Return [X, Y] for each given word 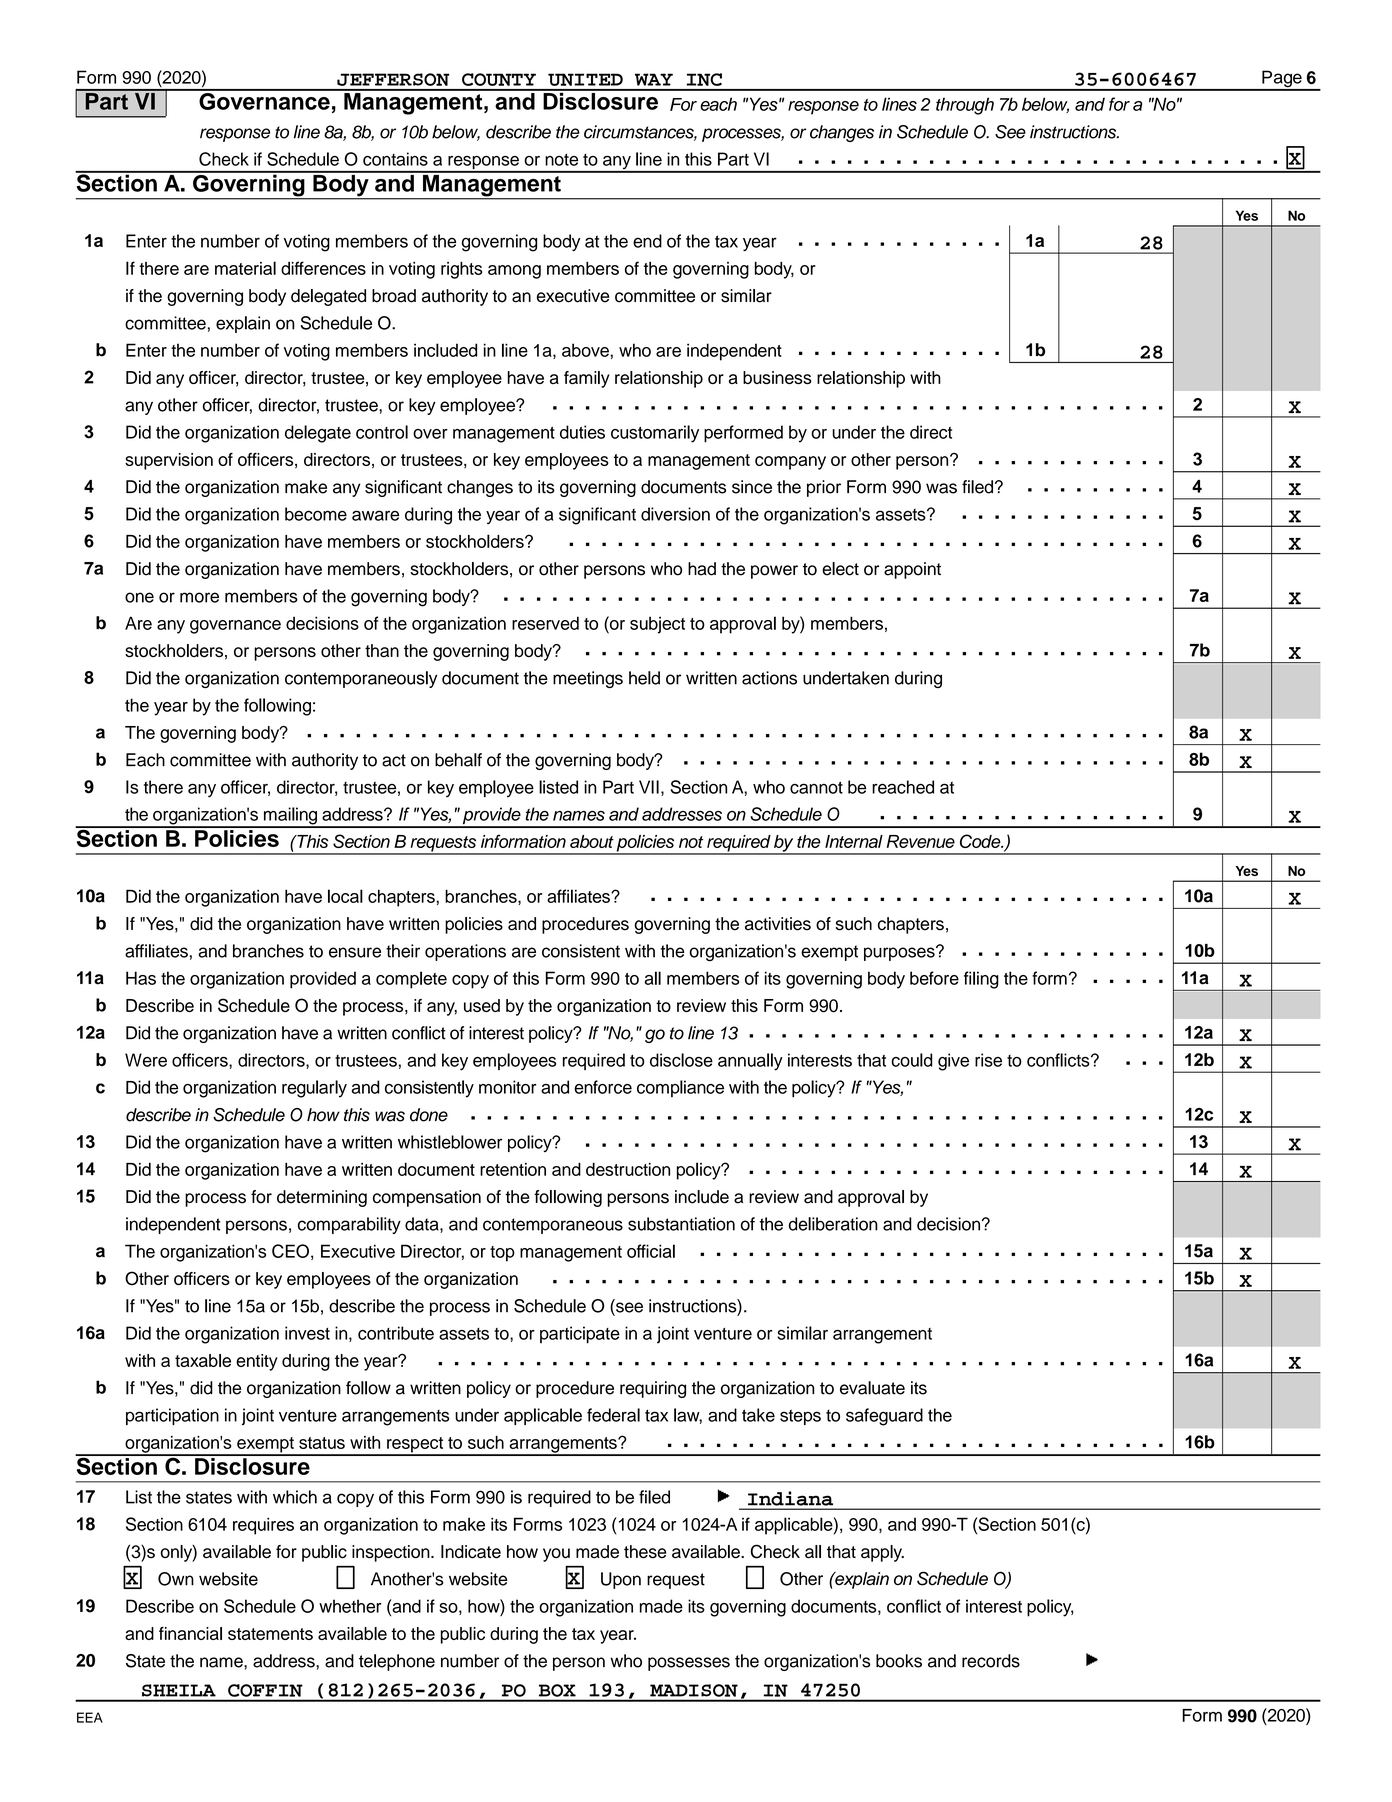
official [651, 1251]
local [345, 896]
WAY [654, 79]
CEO [290, 1251]
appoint [912, 570]
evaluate [872, 1388]
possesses [689, 1664]
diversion [675, 514]
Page [1282, 80]
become [316, 514]
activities [778, 924]
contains [395, 159]
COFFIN [265, 1690]
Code [981, 841]
